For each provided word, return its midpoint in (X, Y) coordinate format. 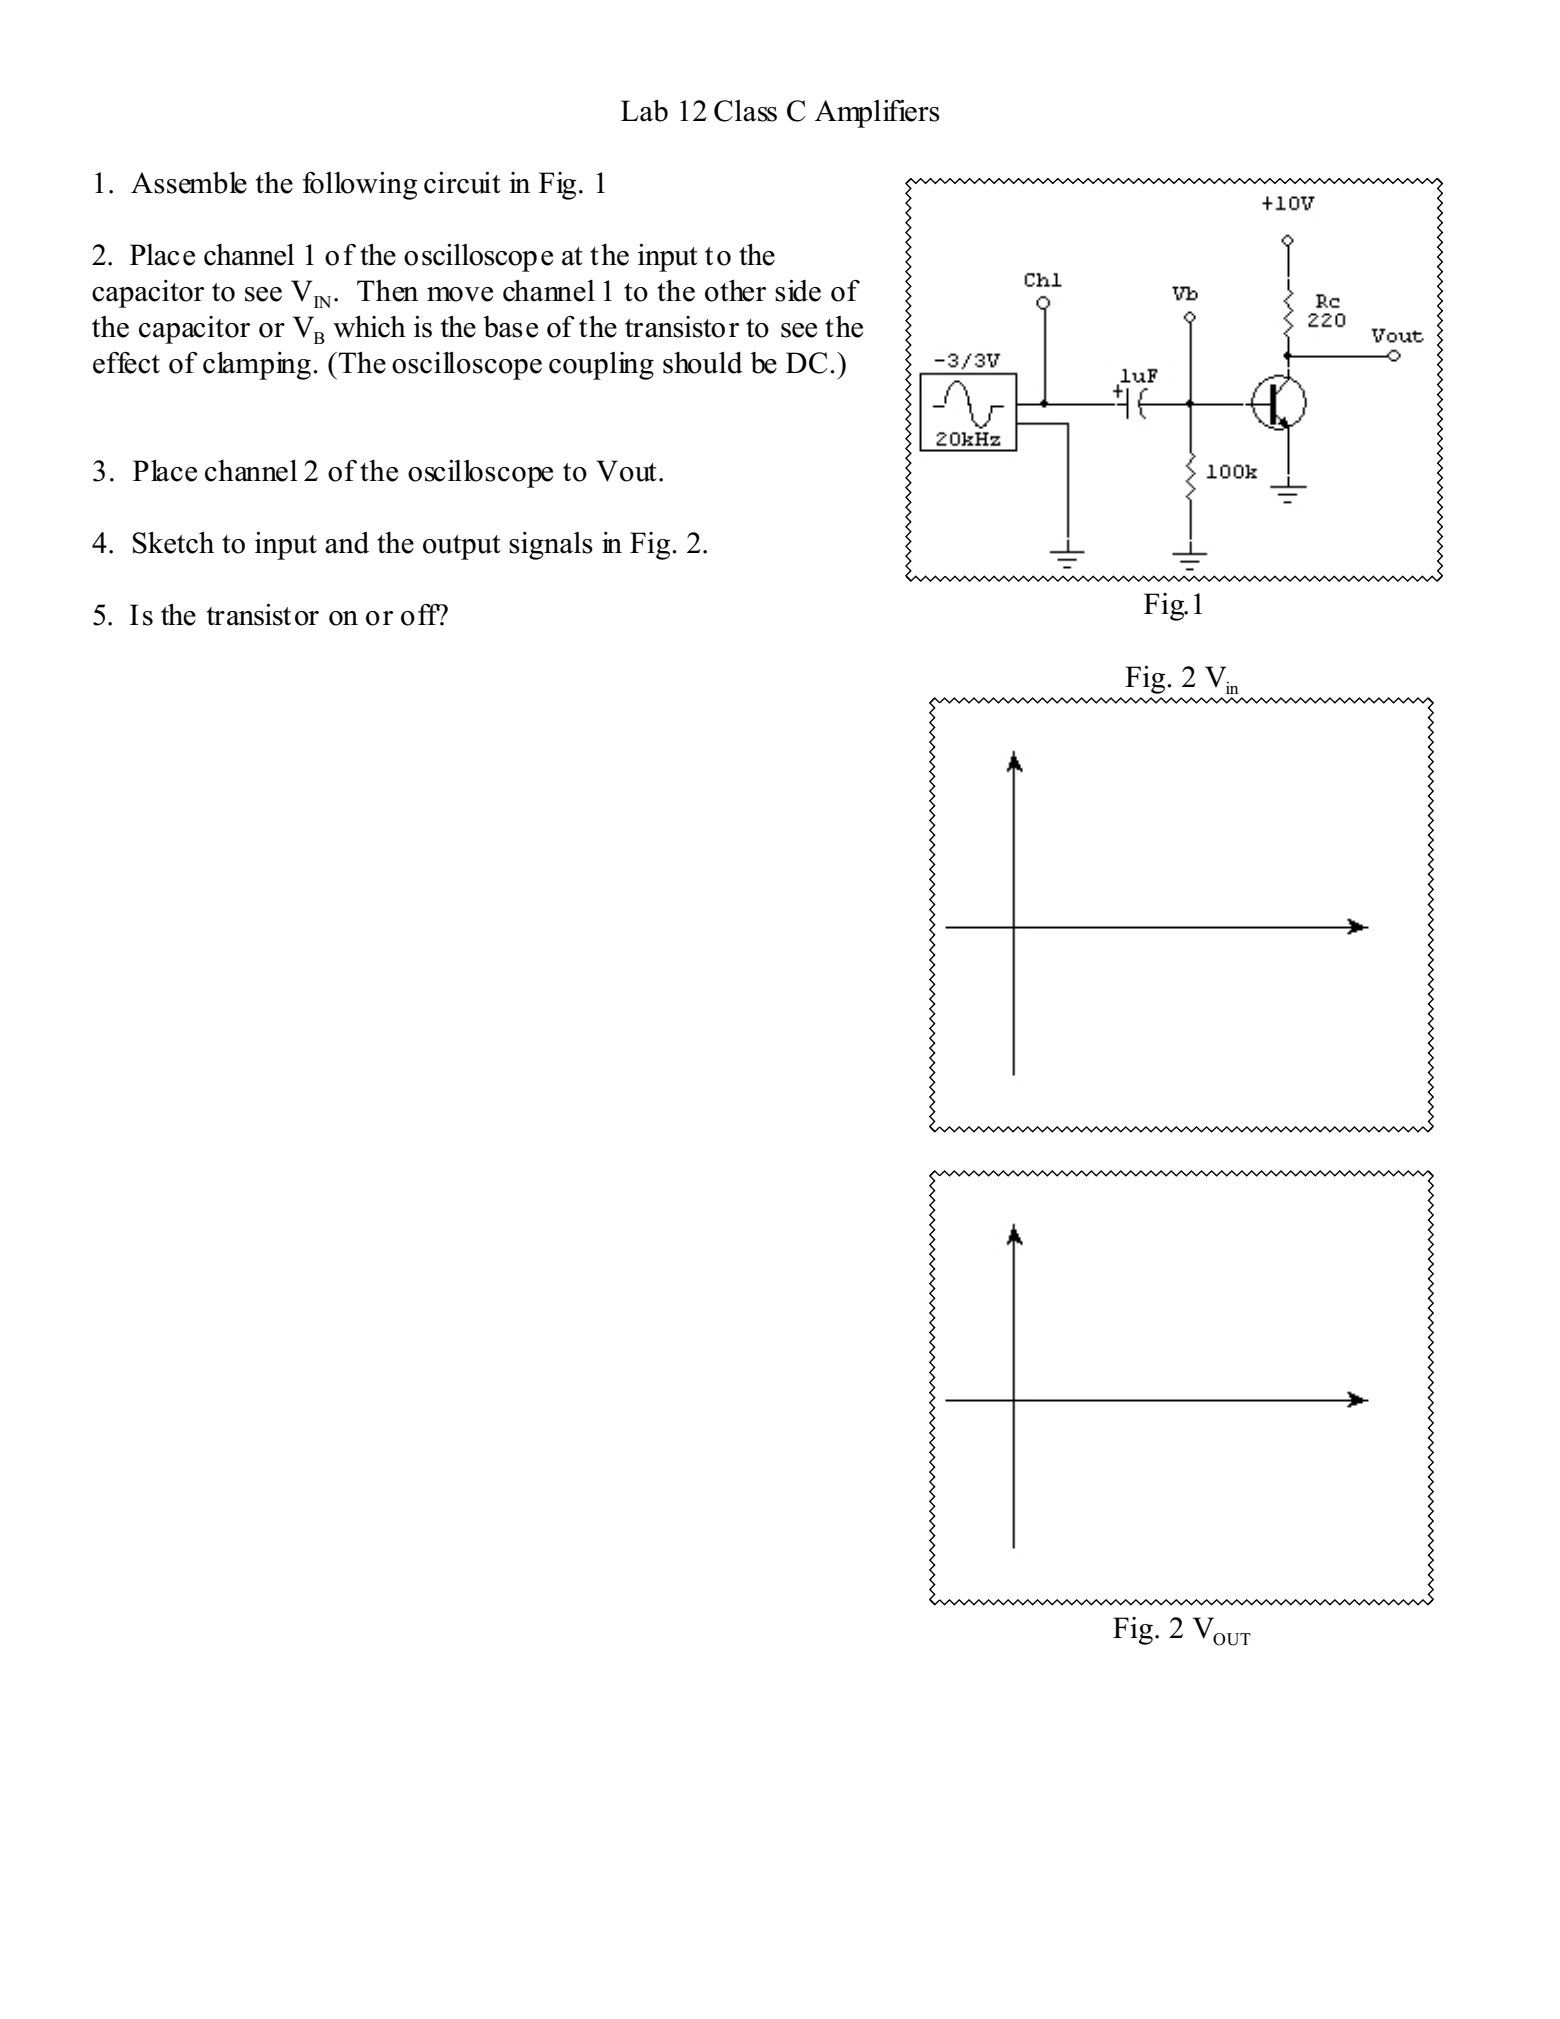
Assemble (189, 183)
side (798, 291)
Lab (644, 111)
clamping (257, 366)
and (347, 543)
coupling (601, 366)
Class (745, 111)
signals (551, 546)
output (462, 547)
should (703, 363)
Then (387, 291)
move (460, 294)
